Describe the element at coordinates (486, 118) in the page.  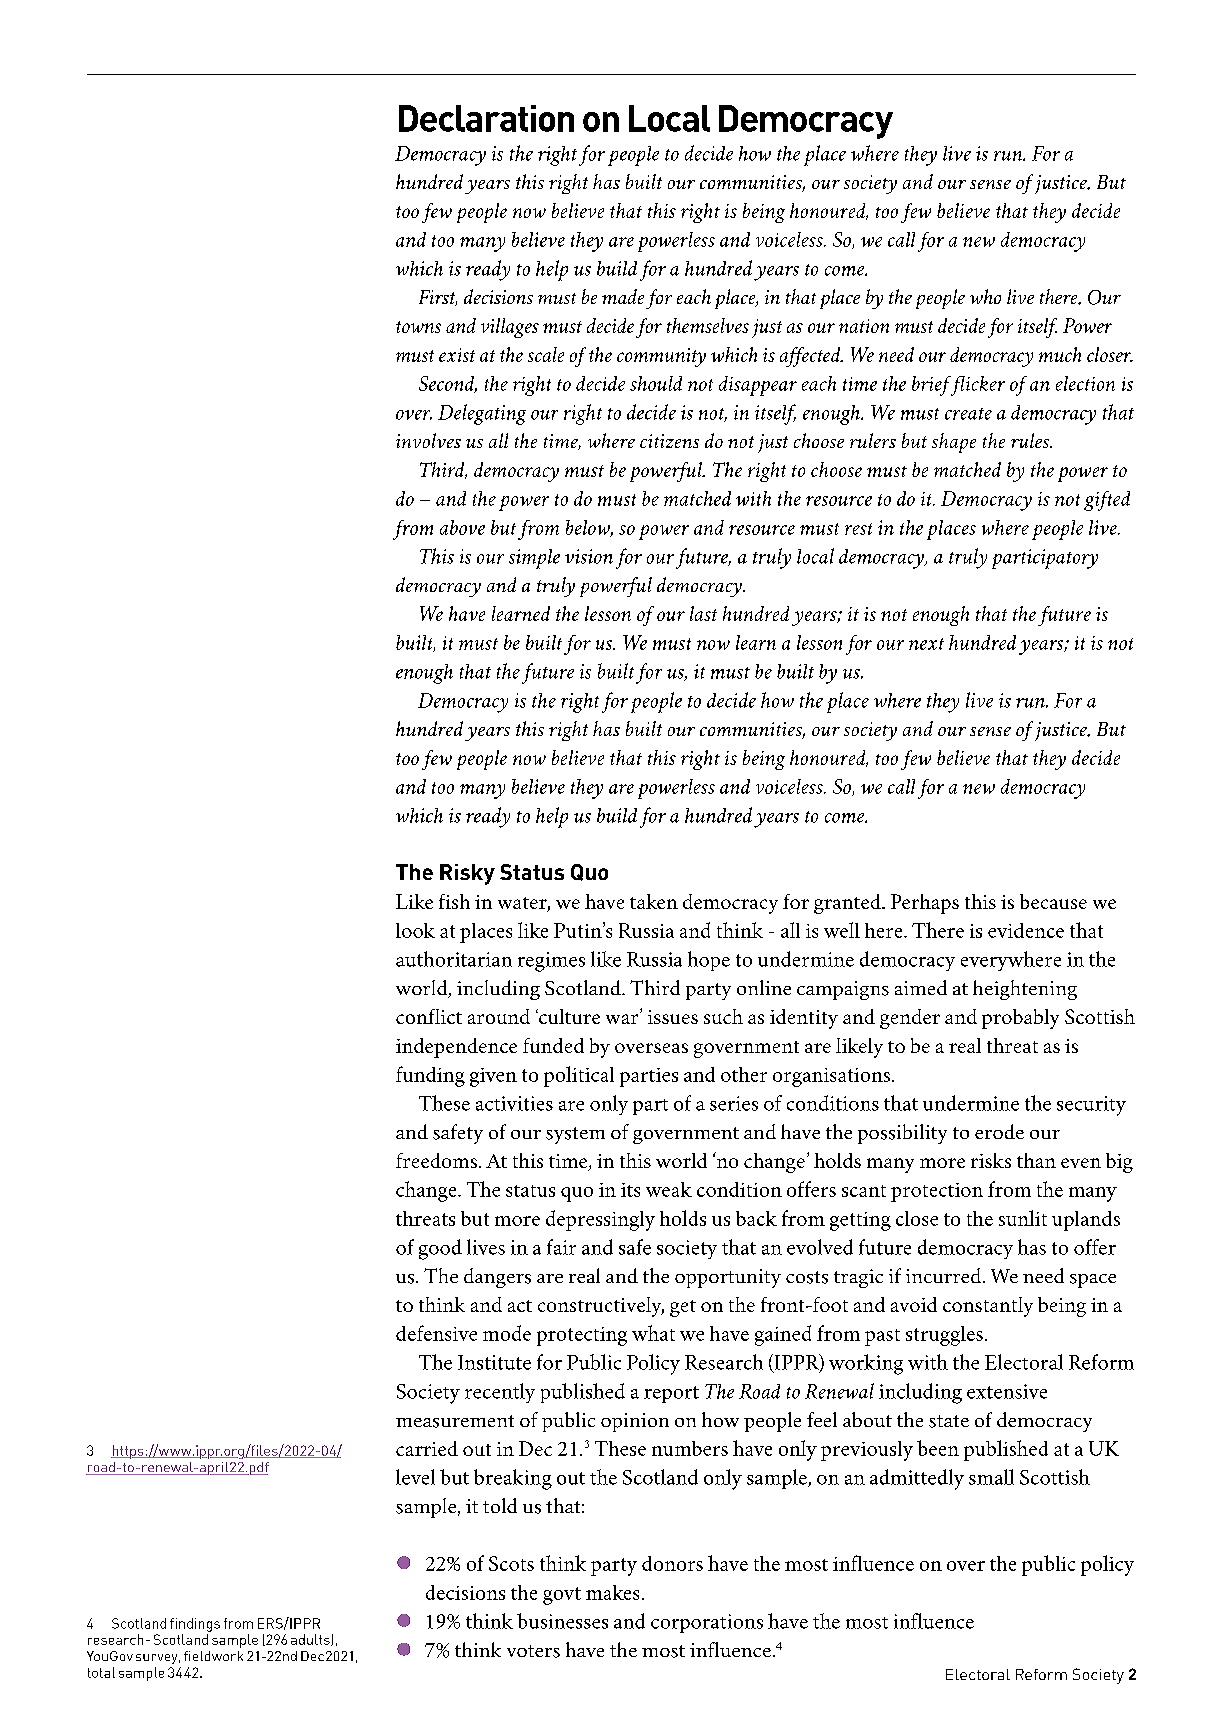
I see `Declaration` at that location.
